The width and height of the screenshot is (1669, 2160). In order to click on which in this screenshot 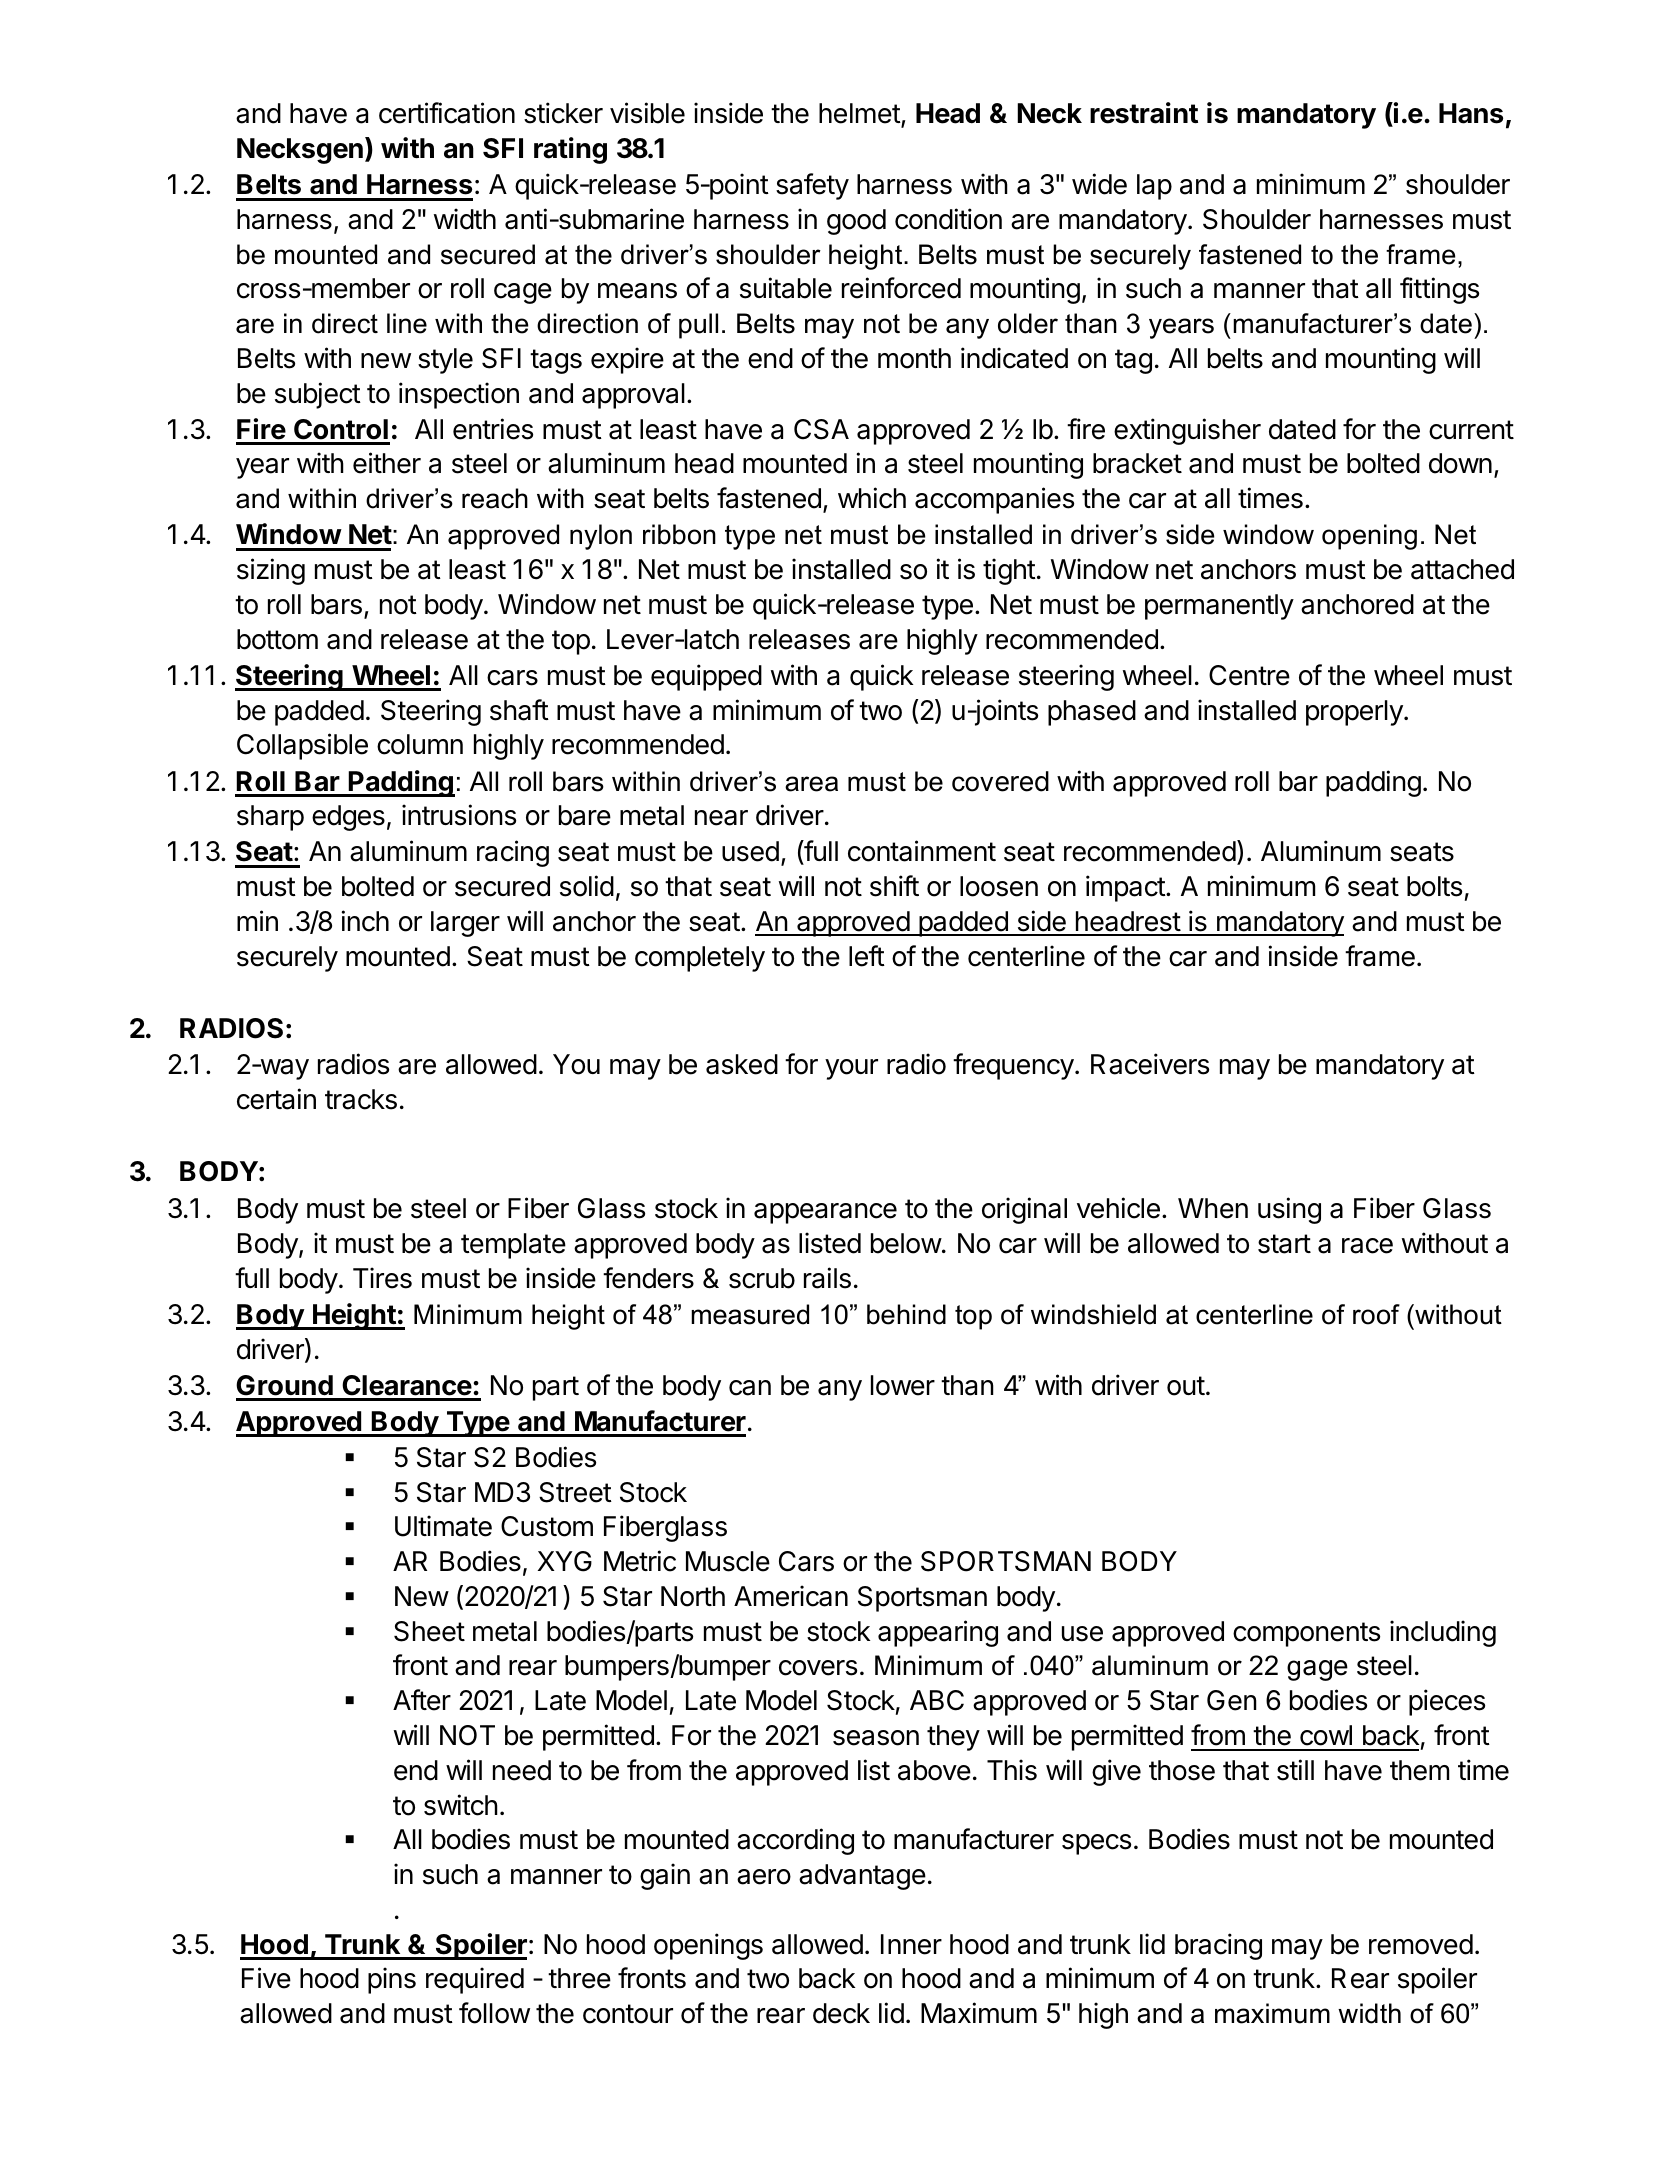, I will do `click(872, 498)`.
